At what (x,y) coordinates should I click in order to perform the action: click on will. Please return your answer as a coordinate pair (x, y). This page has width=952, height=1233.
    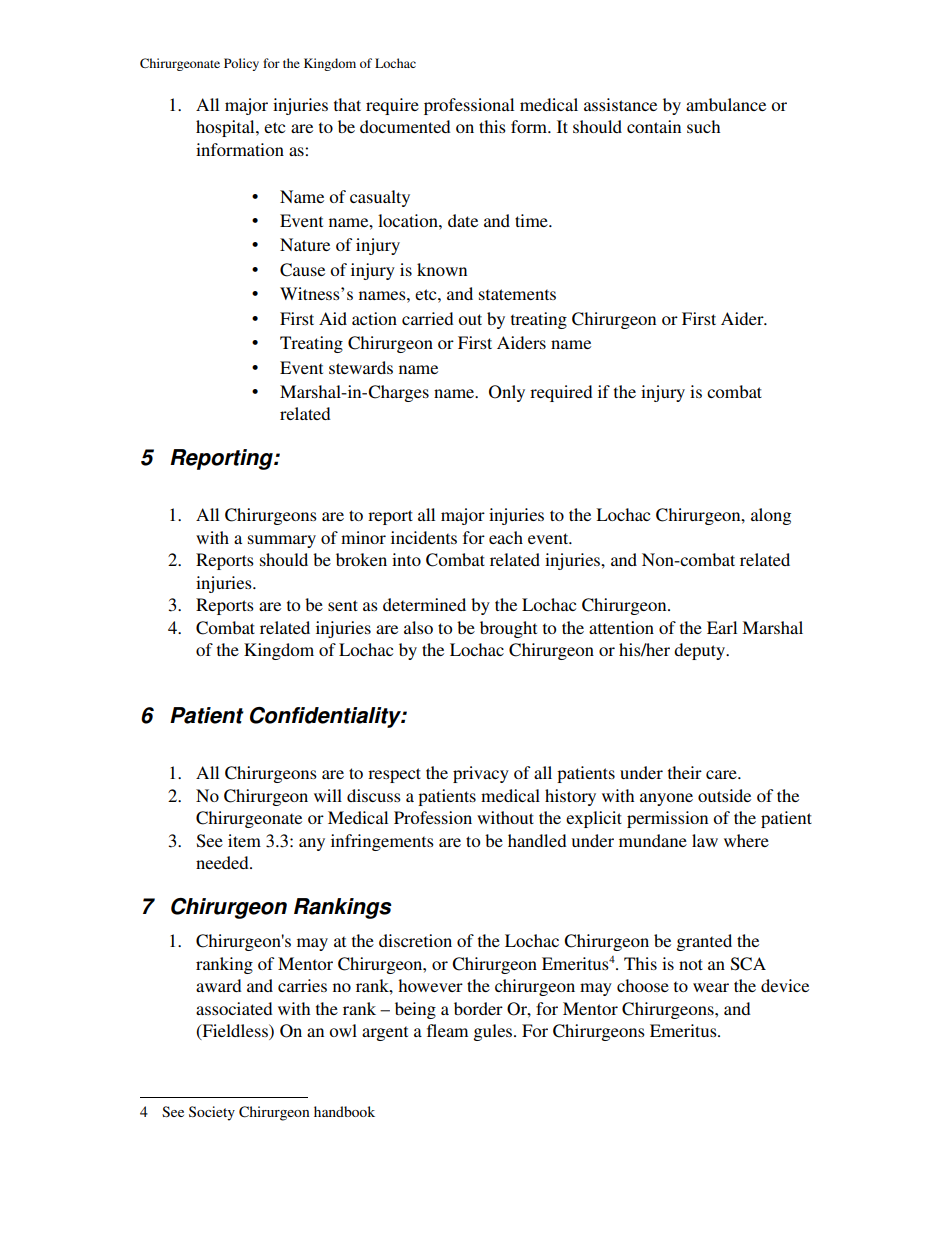
    Looking at the image, I should click on (328, 795).
